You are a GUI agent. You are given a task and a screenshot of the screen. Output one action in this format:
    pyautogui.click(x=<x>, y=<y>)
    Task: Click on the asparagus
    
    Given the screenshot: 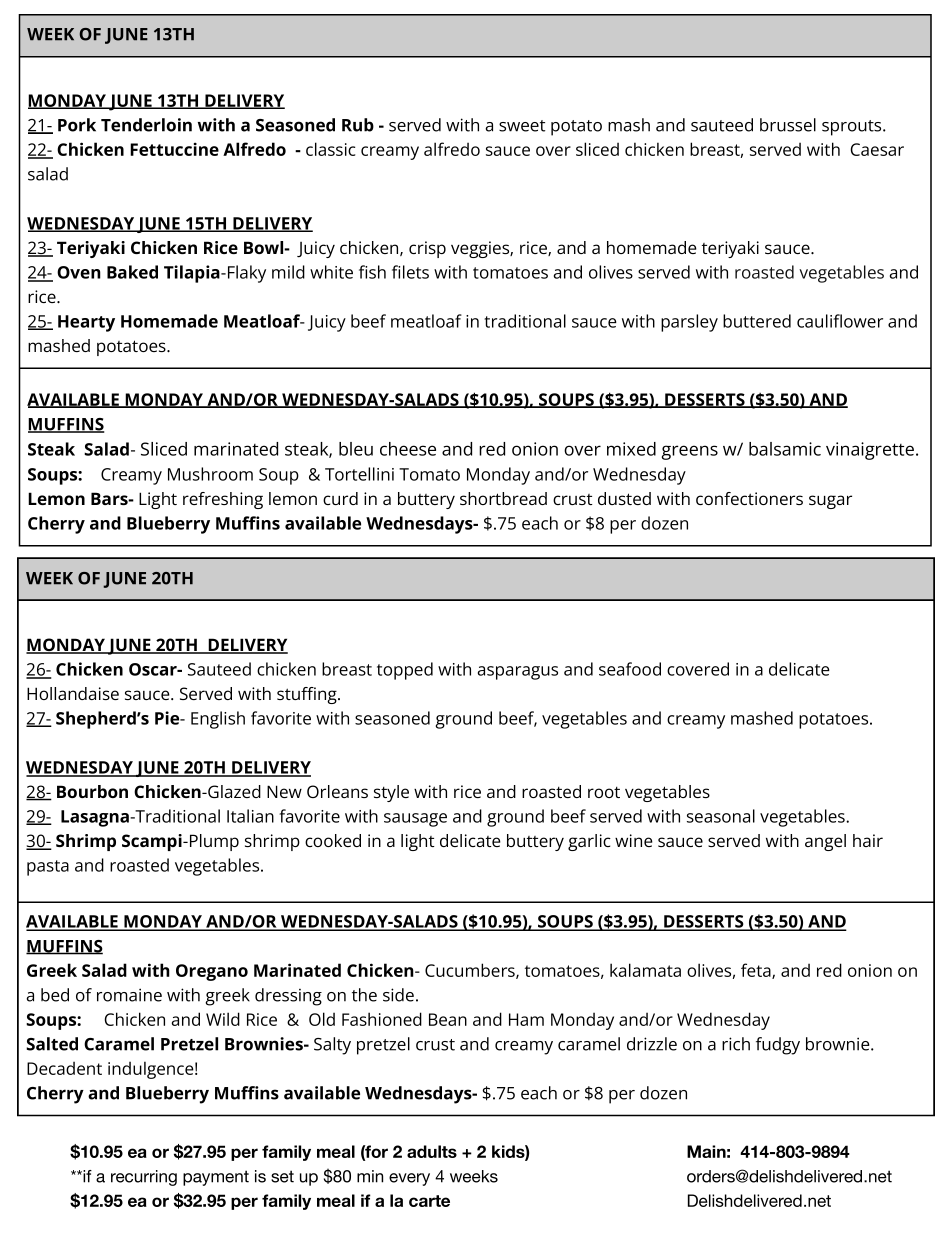 What is the action you would take?
    pyautogui.click(x=518, y=673)
